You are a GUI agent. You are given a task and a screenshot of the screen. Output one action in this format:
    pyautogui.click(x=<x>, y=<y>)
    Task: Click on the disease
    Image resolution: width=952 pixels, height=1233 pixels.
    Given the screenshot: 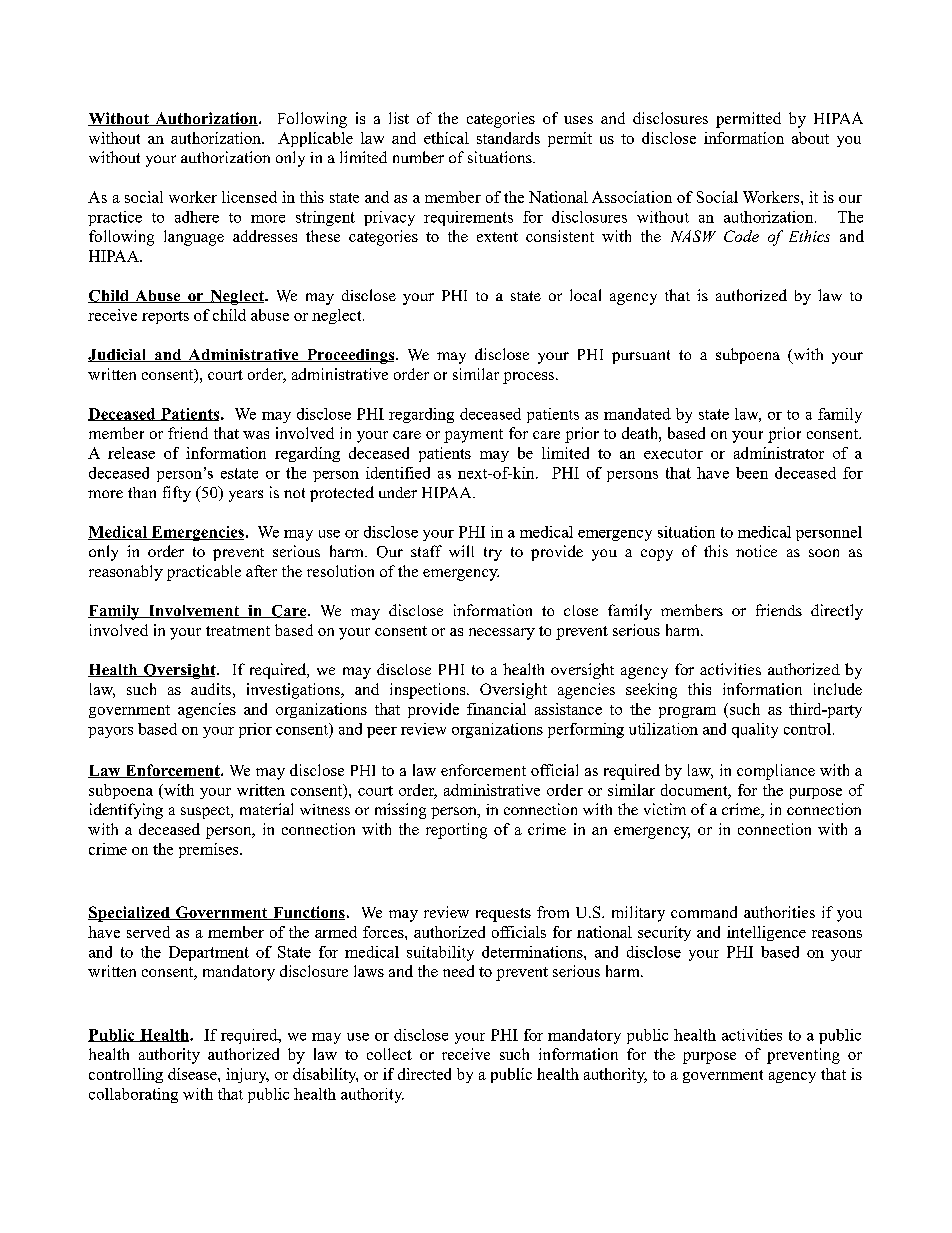 What is the action you would take?
    pyautogui.click(x=193, y=1074)
